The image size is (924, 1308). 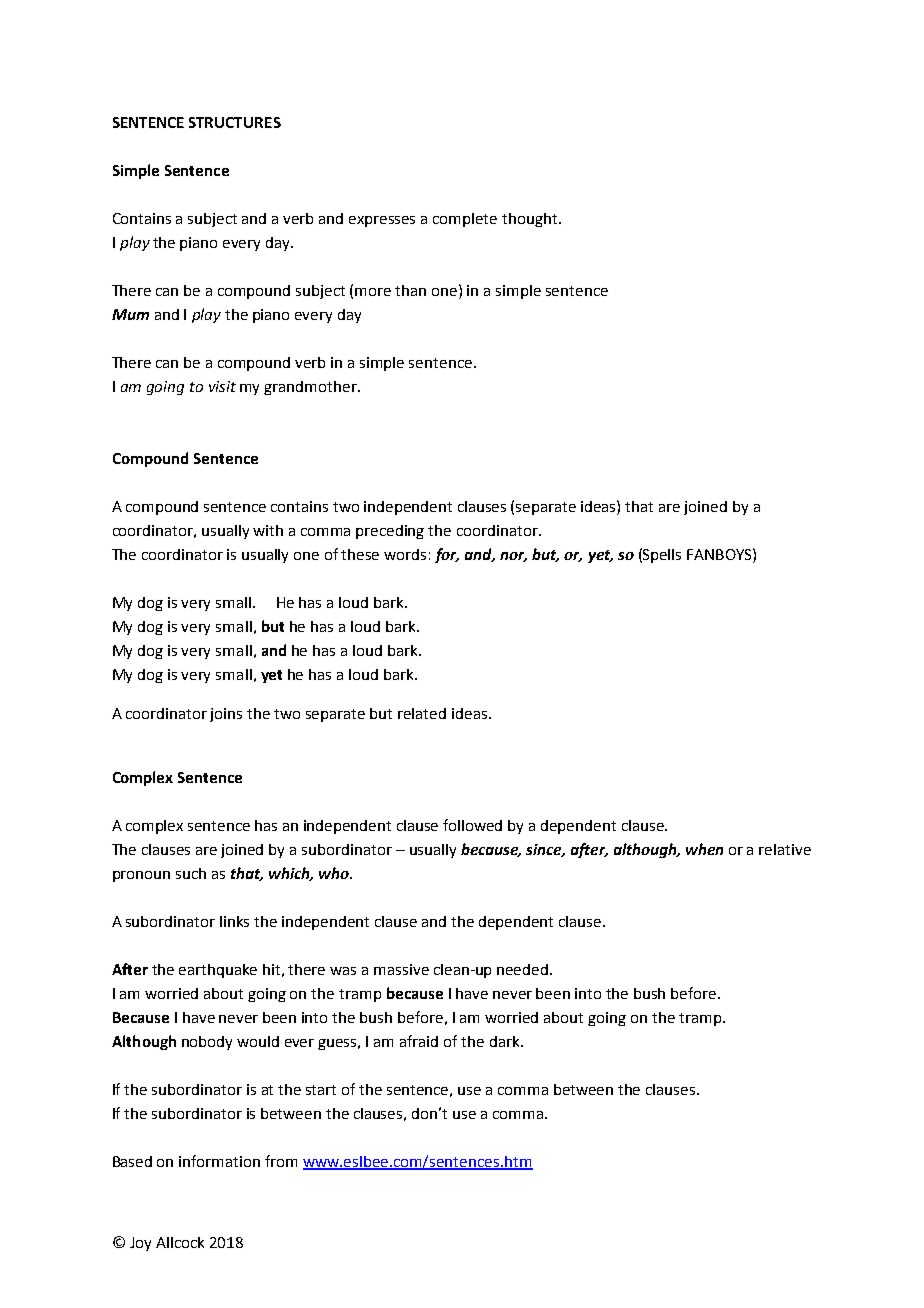 What do you see at coordinates (422, 713) in the screenshot?
I see `related` at bounding box center [422, 713].
